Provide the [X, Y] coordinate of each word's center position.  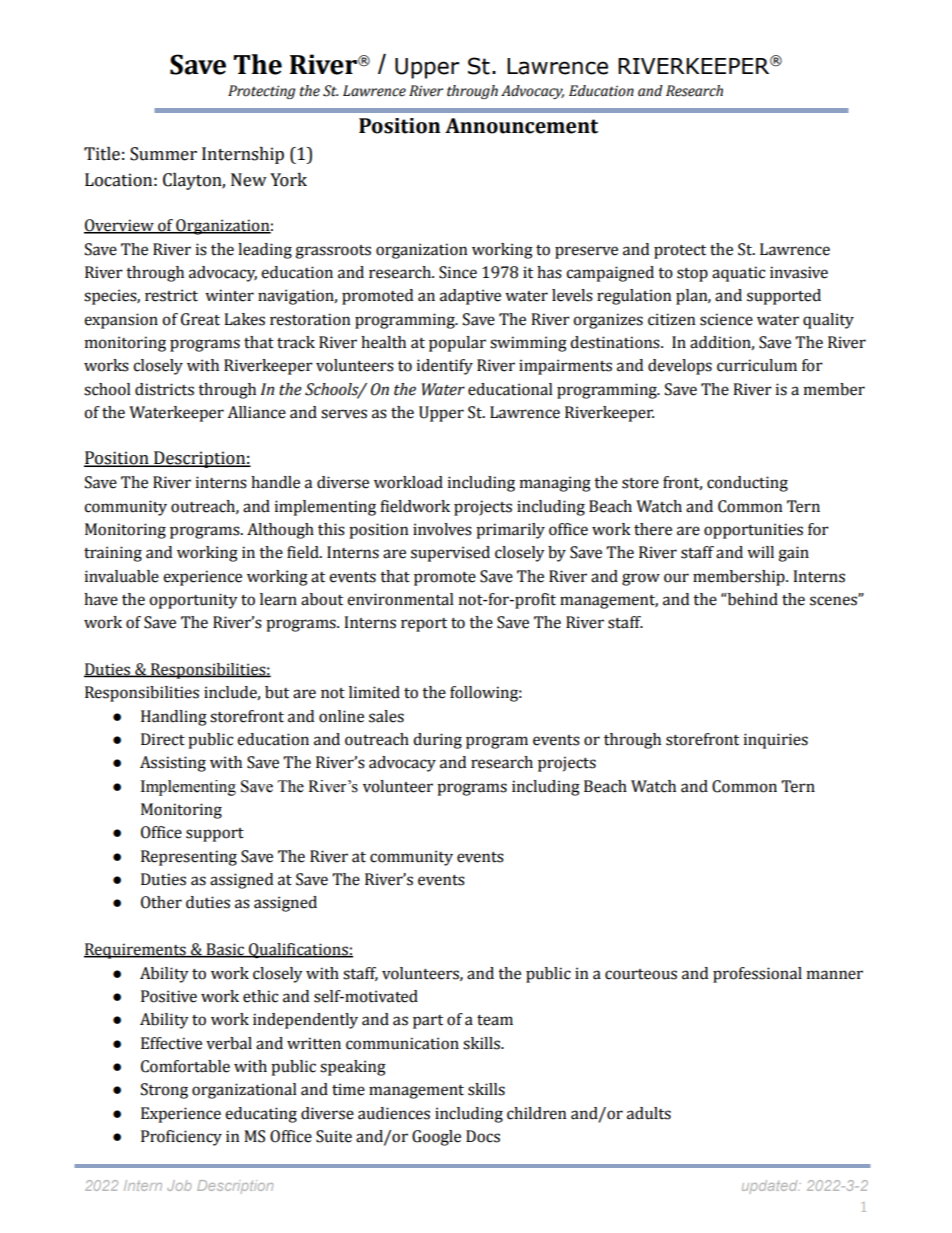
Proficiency [181, 1138]
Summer [163, 154]
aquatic [738, 274]
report [424, 625]
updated [770, 1187]
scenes [834, 600]
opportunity [193, 601]
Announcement [521, 126]
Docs [483, 1136]
